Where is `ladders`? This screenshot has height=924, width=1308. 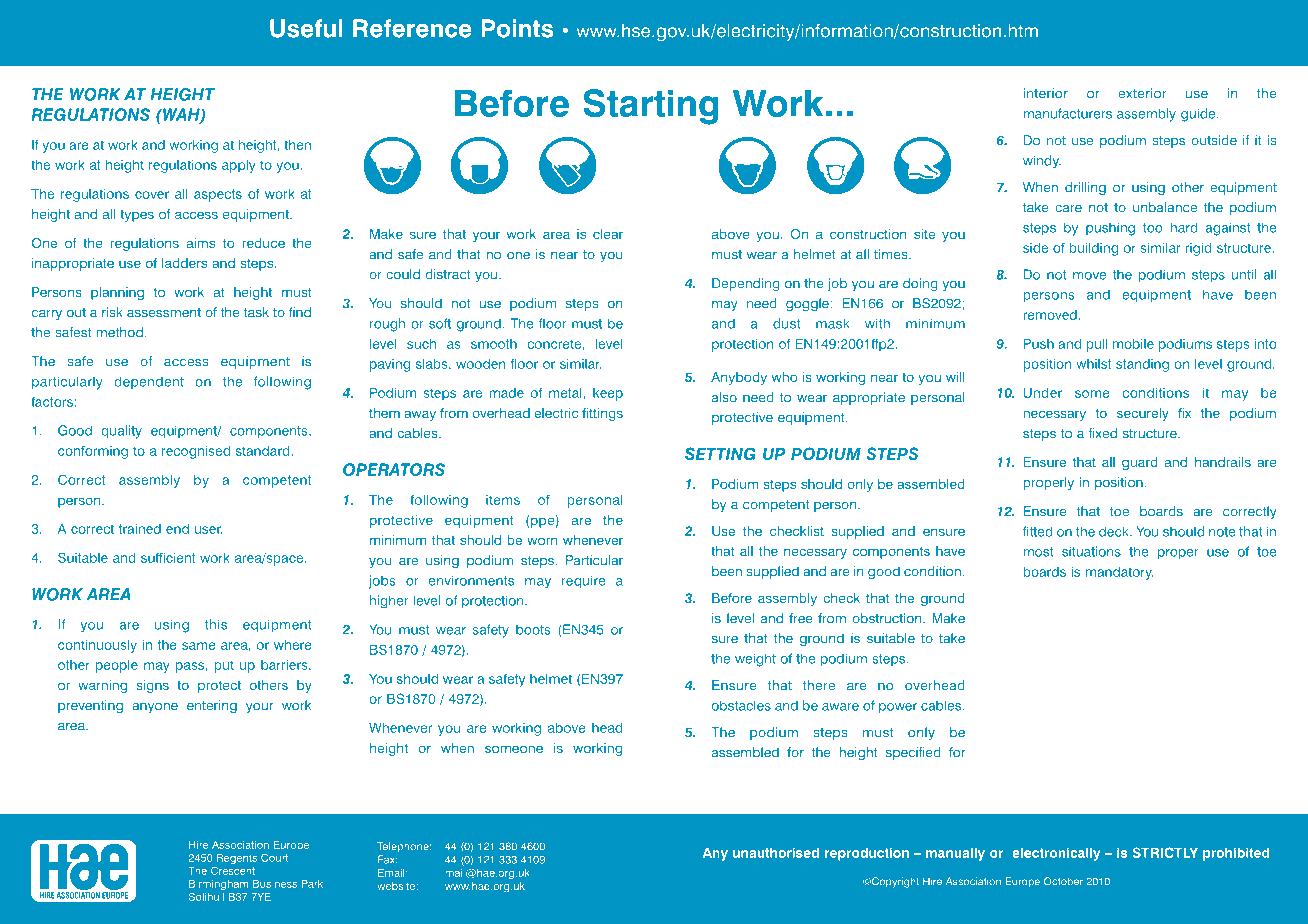 ladders is located at coordinates (184, 263).
